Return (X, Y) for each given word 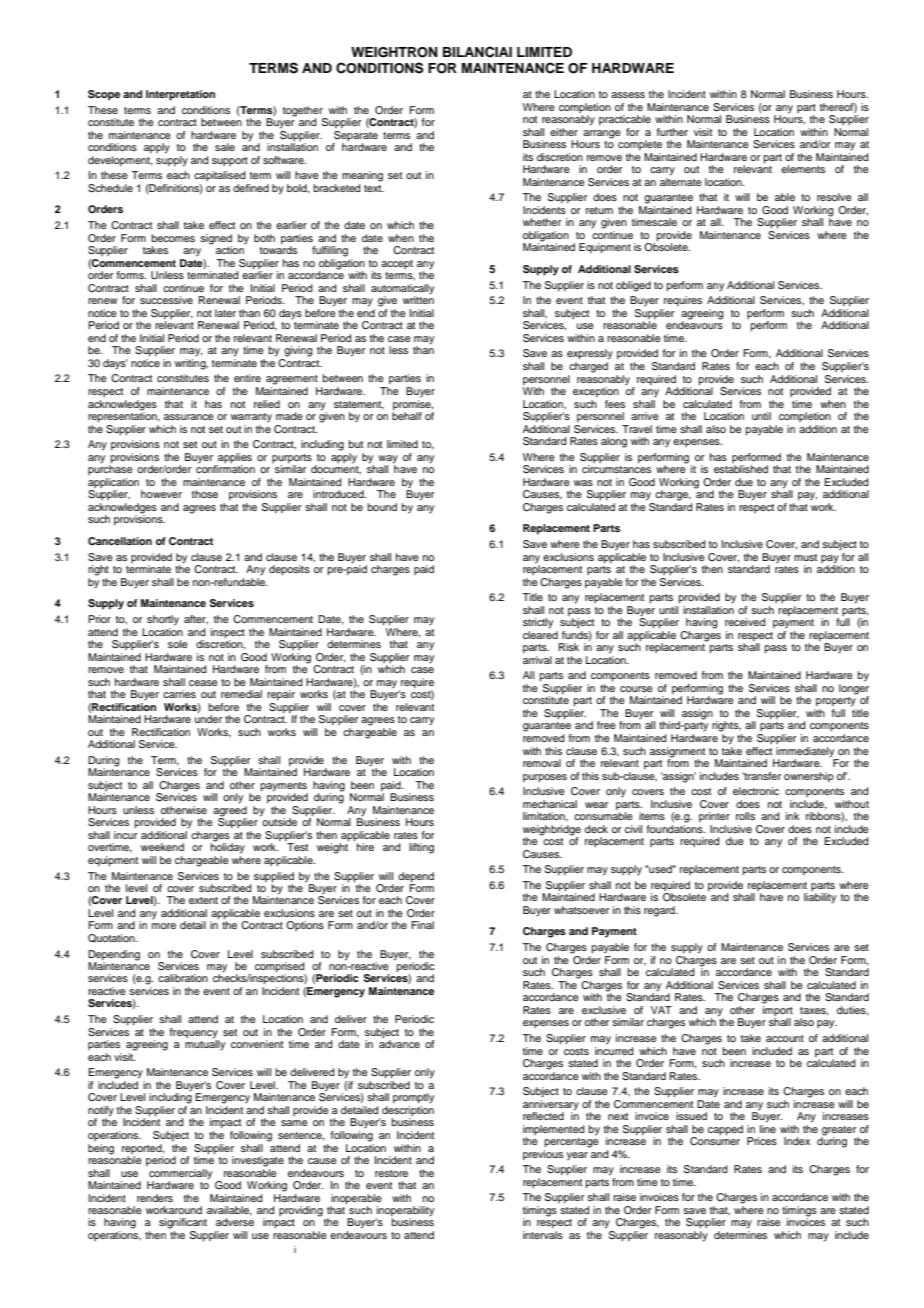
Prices (762, 1141)
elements (803, 169)
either (564, 132)
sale (225, 147)
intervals (543, 1235)
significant (183, 1223)
